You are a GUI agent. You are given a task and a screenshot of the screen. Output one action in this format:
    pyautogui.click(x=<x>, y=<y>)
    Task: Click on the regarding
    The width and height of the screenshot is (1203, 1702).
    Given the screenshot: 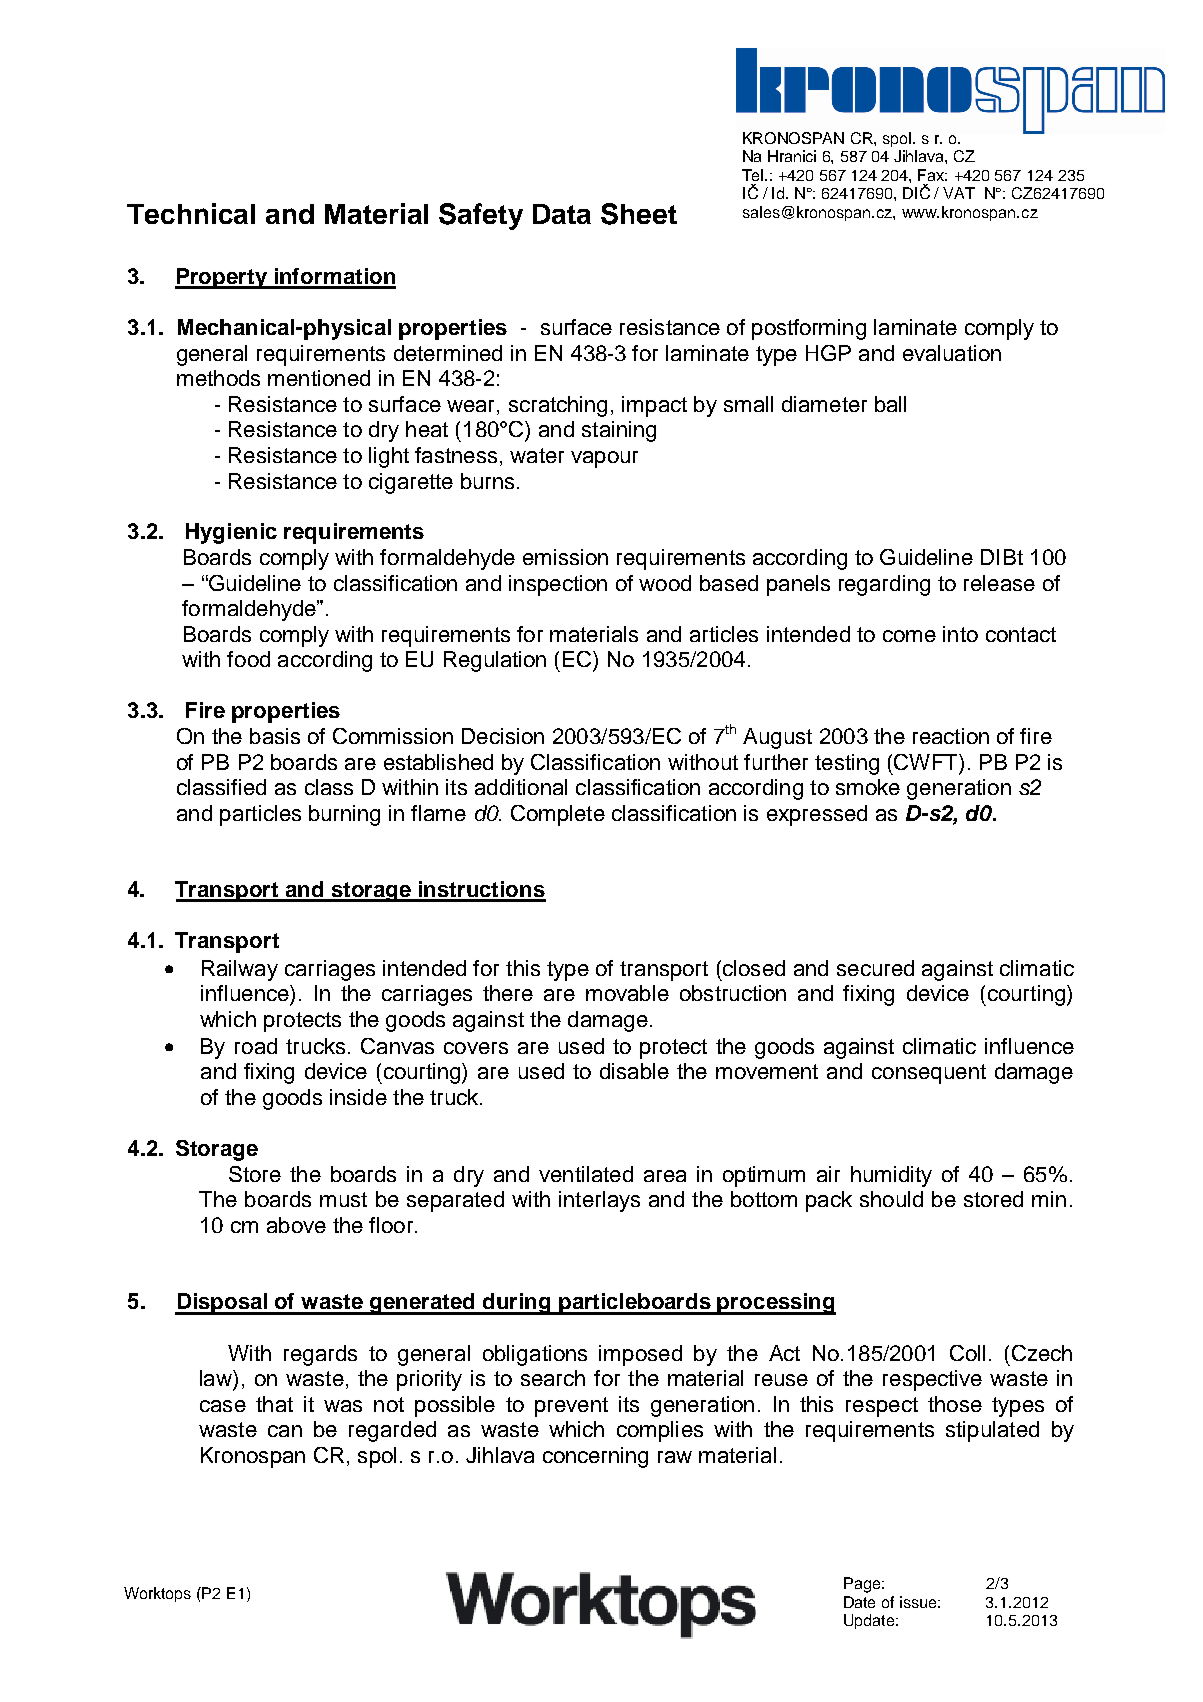 What is the action you would take?
    pyautogui.click(x=884, y=585)
